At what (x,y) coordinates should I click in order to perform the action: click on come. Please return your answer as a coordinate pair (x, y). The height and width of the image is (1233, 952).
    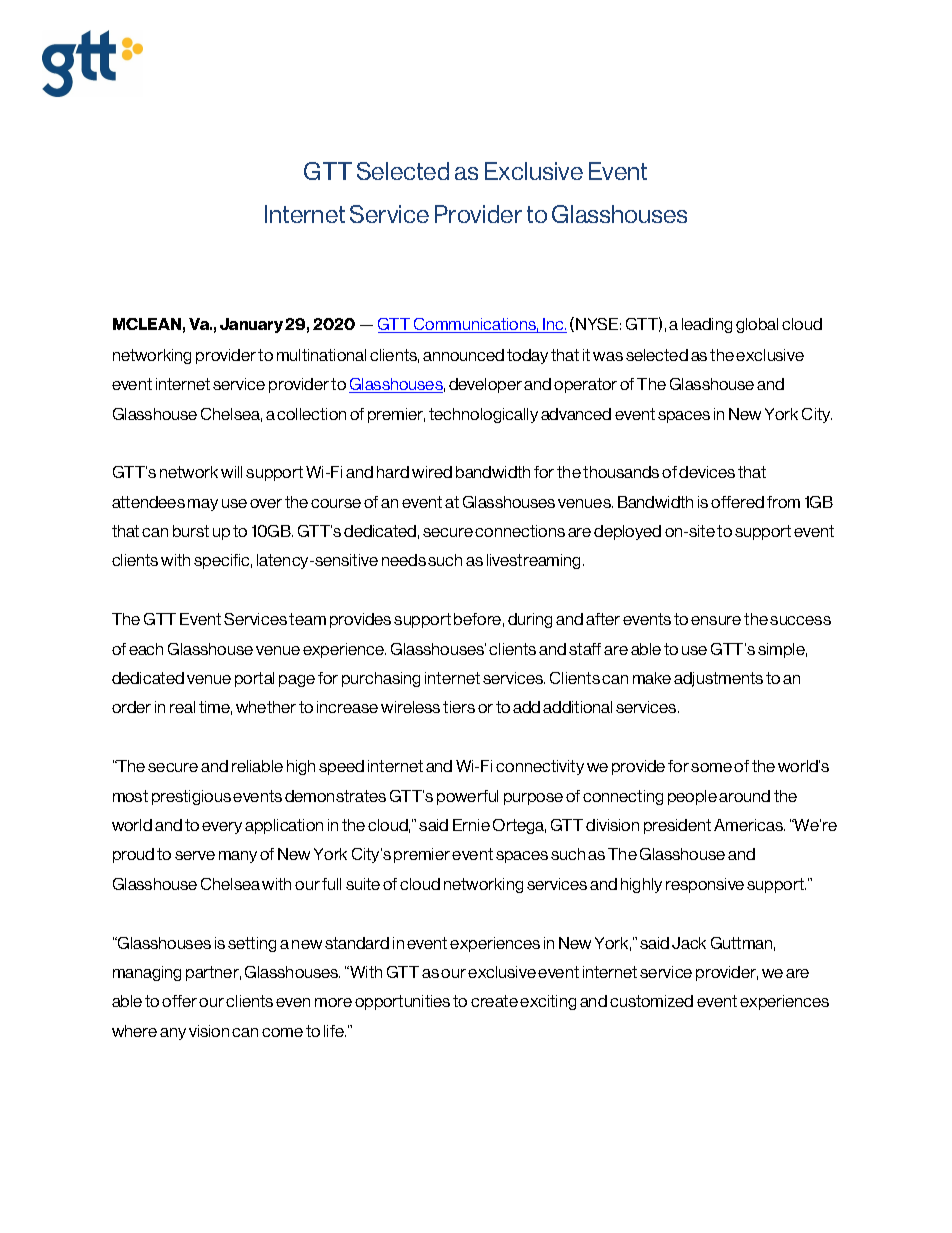
    Looking at the image, I should click on (282, 1032).
